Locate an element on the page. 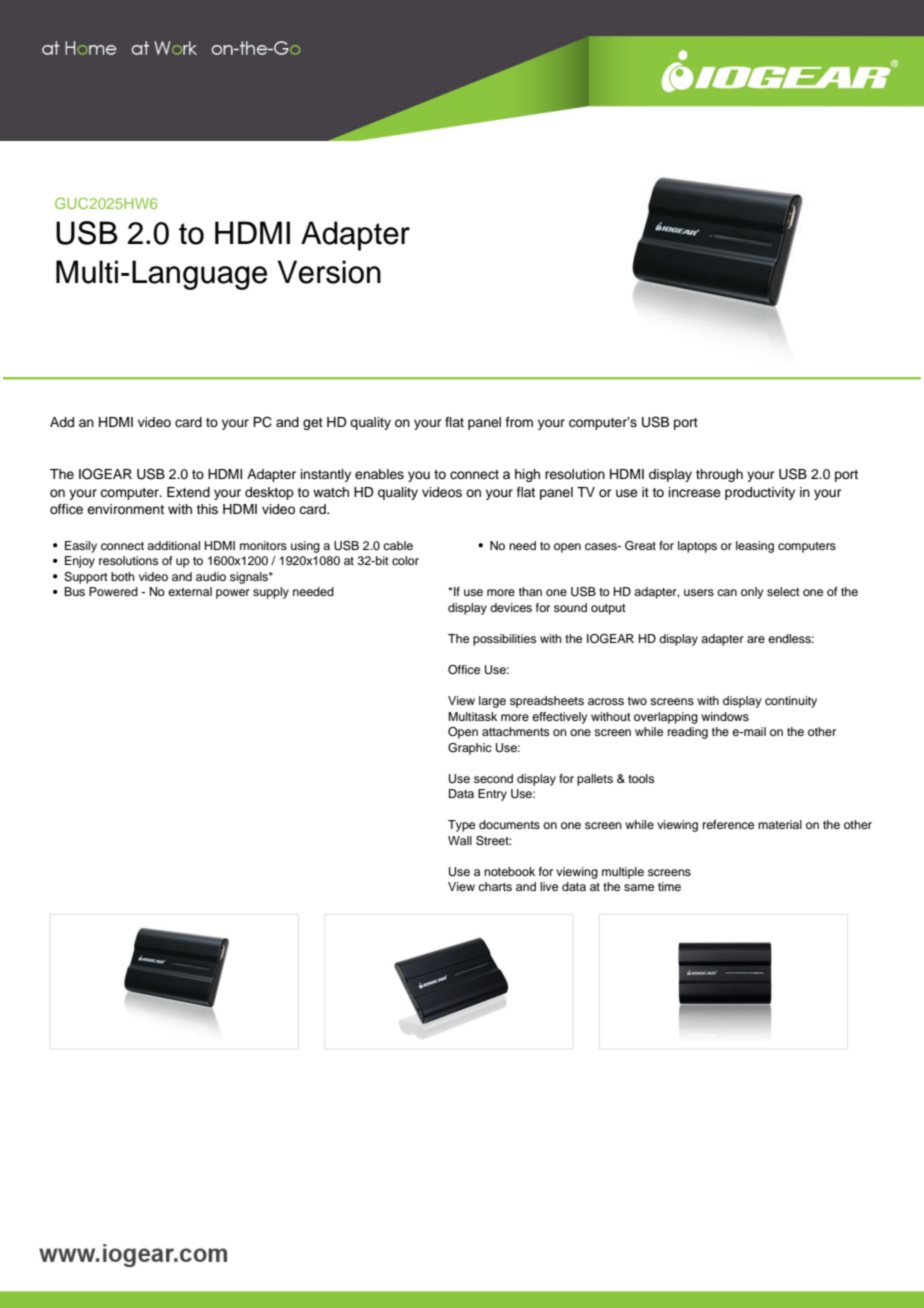 This image has height=1308, width=924. two is located at coordinates (637, 701).
